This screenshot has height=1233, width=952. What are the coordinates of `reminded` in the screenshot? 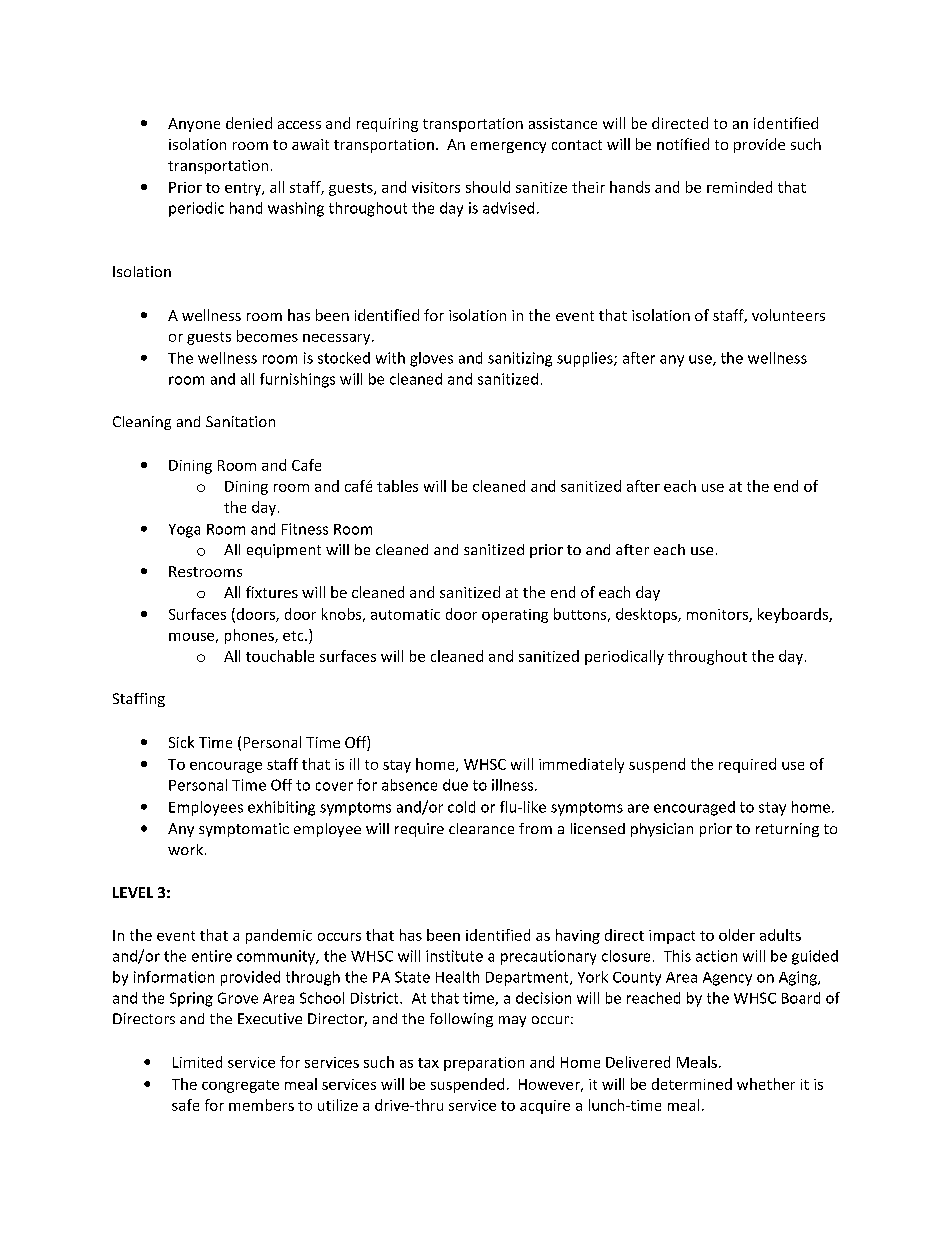 It's located at (739, 187).
